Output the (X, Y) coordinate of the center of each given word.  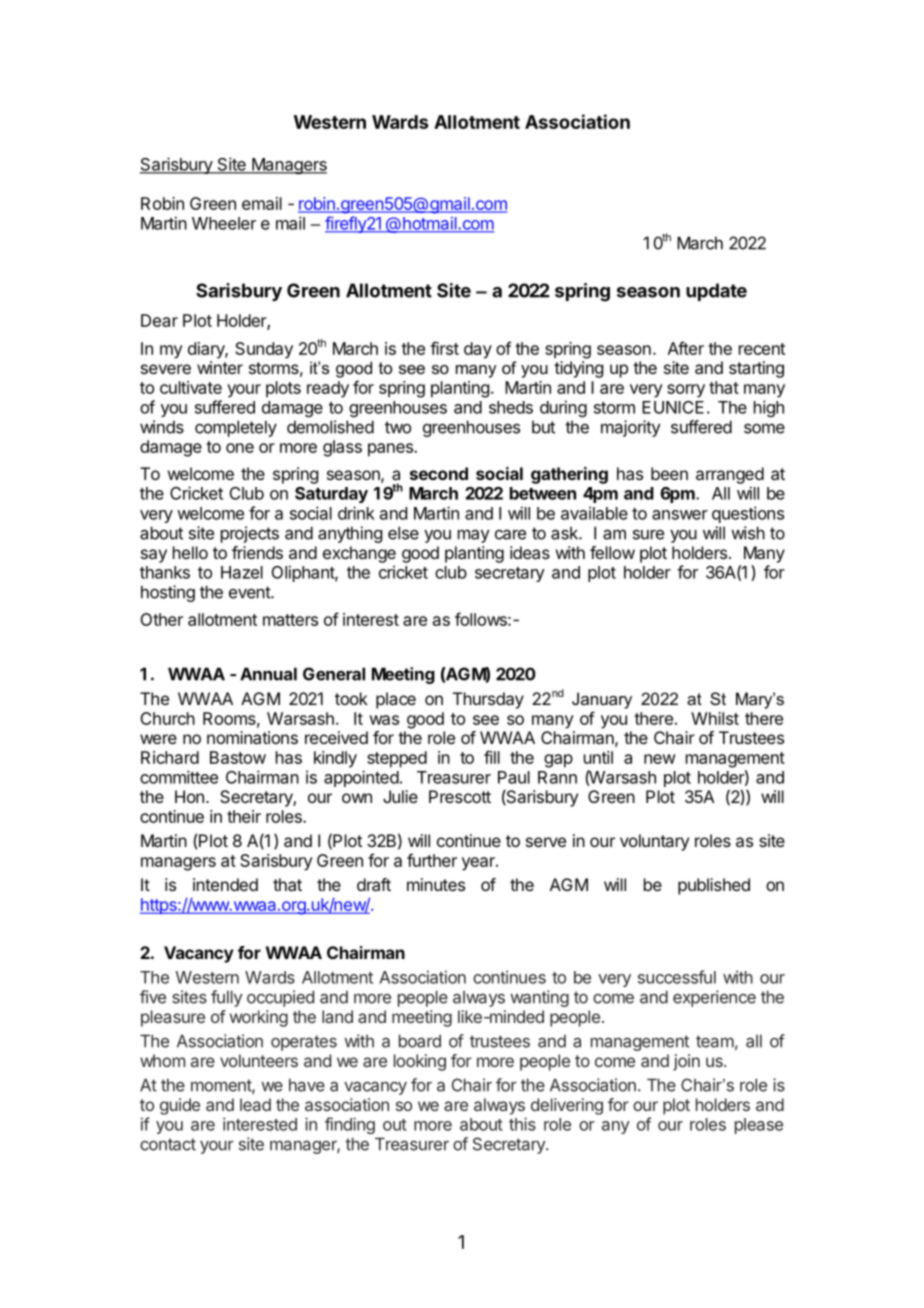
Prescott (460, 796)
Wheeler (224, 223)
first (444, 348)
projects (250, 534)
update (716, 292)
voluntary (654, 842)
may (474, 536)
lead (255, 1104)
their (244, 816)
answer (680, 515)
